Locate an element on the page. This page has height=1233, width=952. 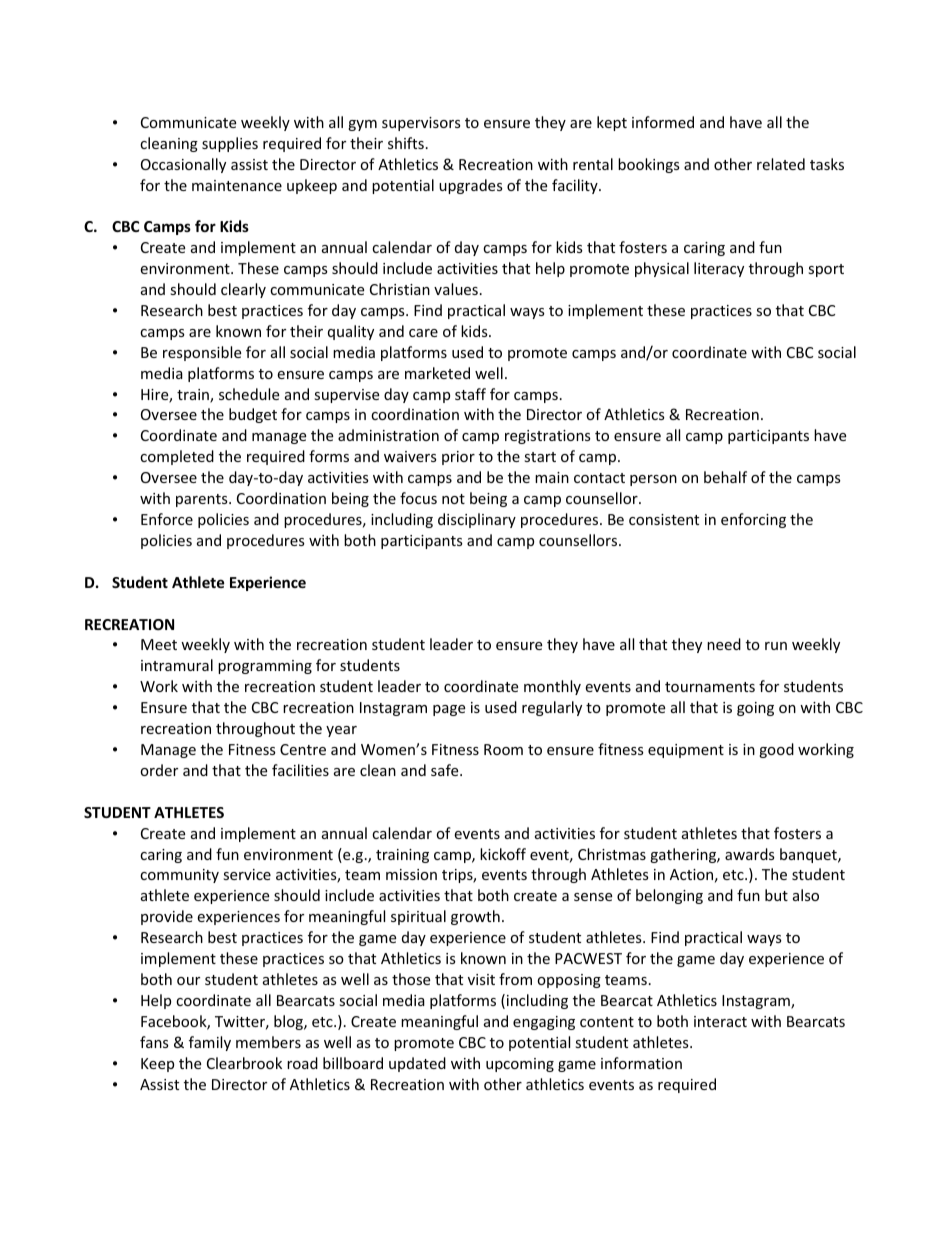
disciplinary is located at coordinates (477, 520).
